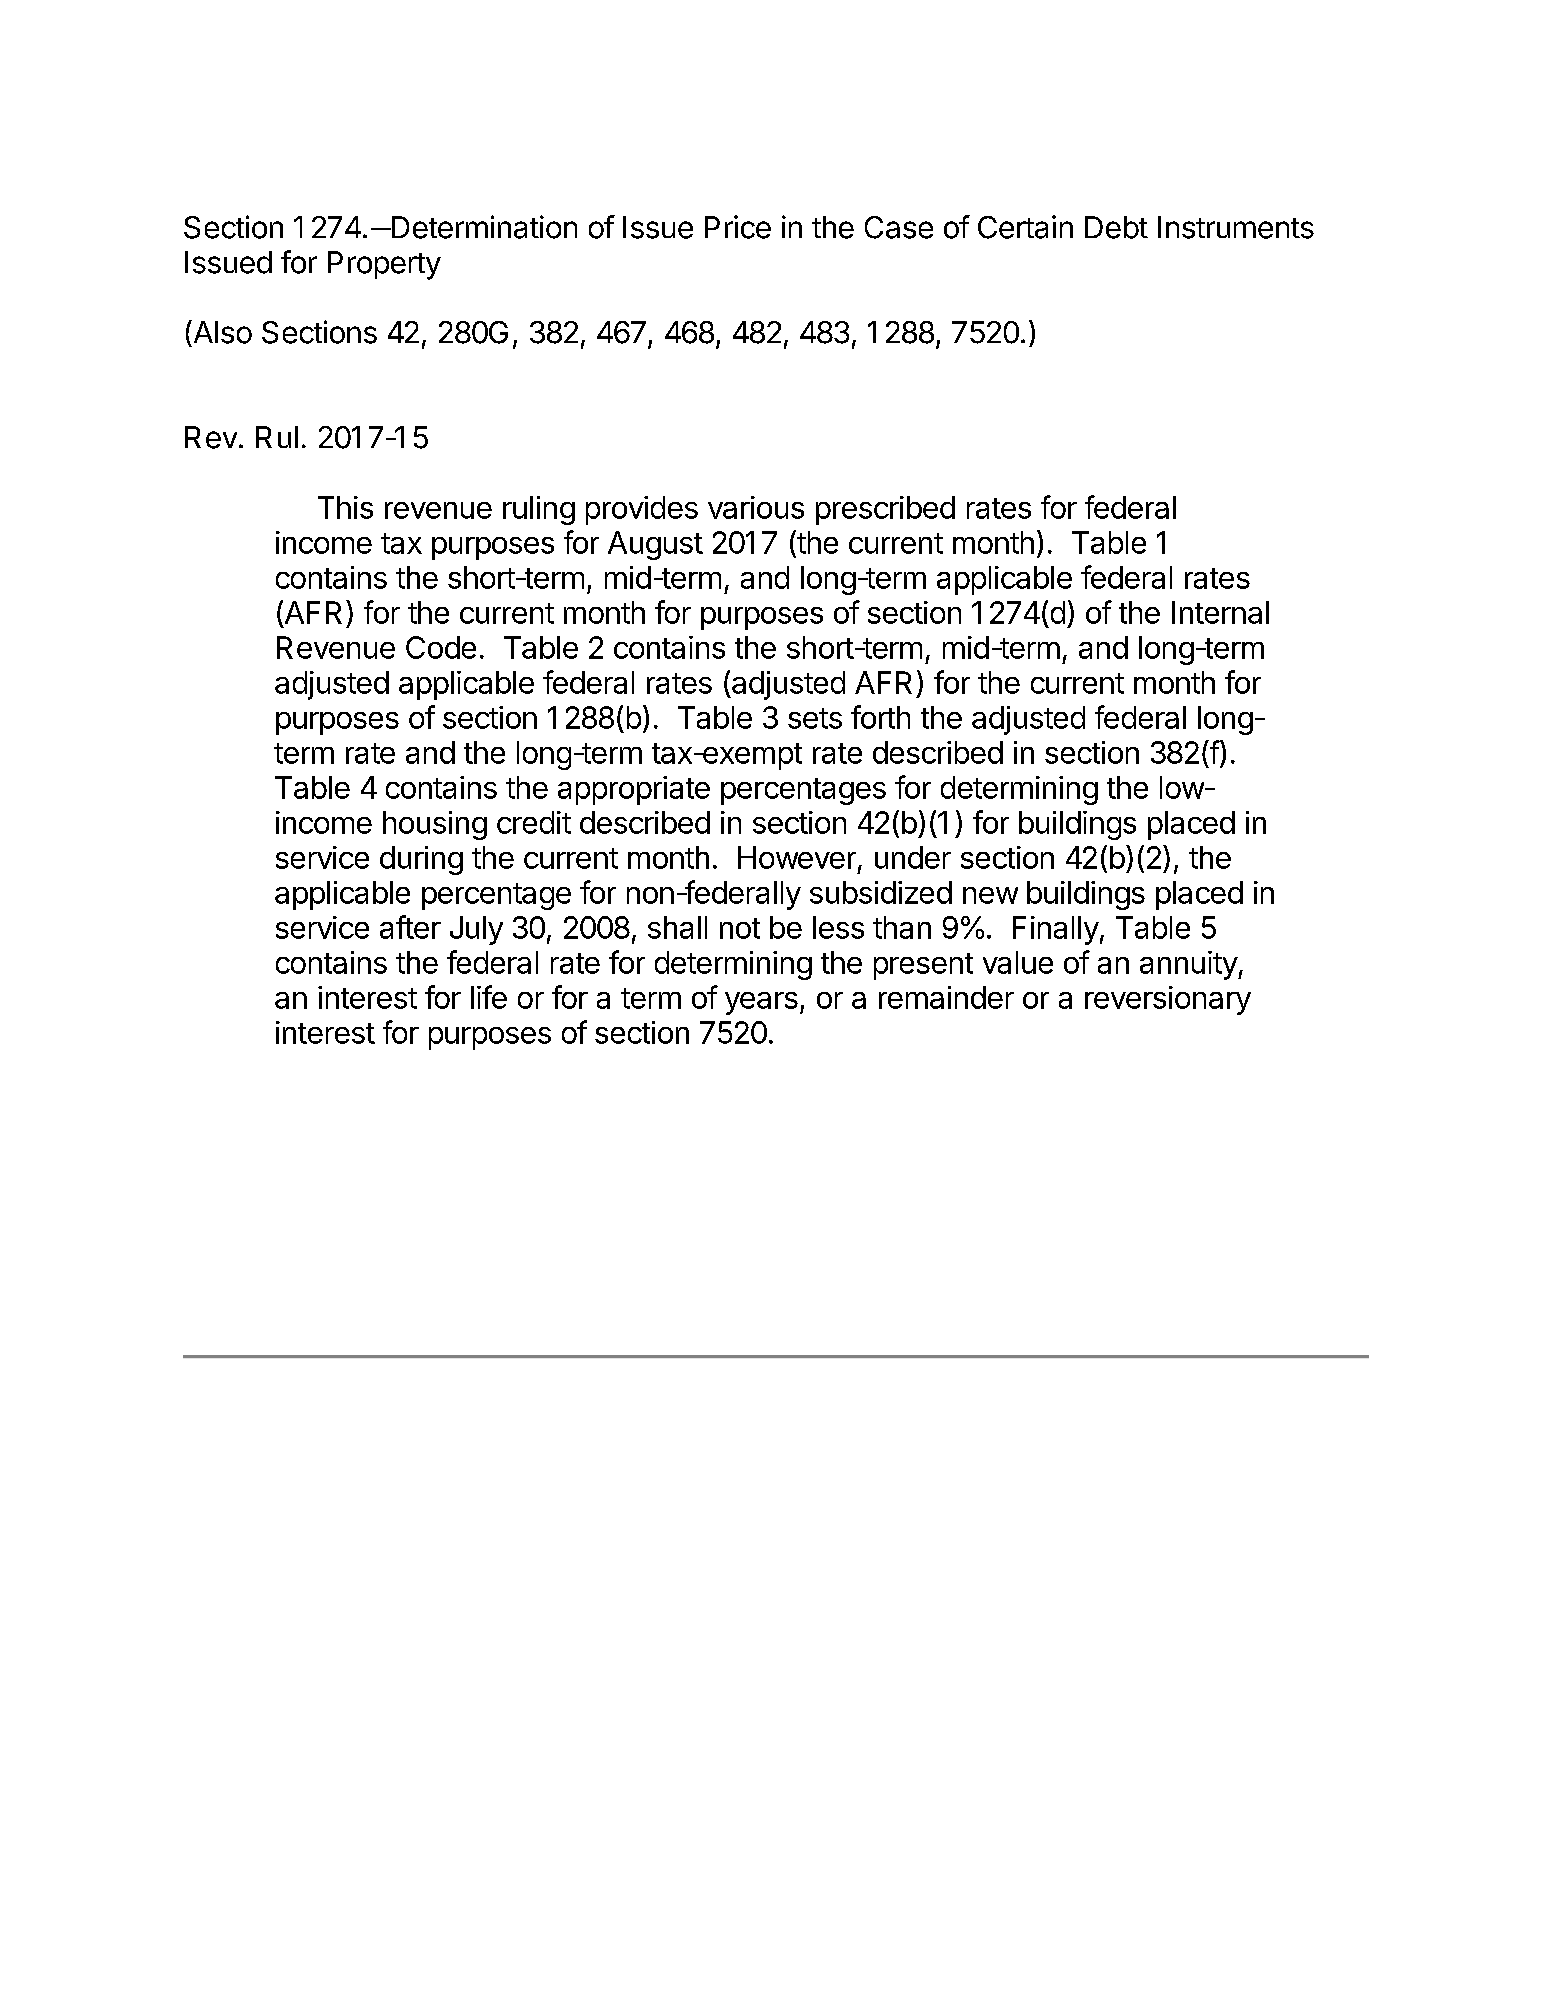 Image resolution: width=1552 pixels, height=2009 pixels. Describe the element at coordinates (384, 265) in the screenshot. I see `Property` at that location.
